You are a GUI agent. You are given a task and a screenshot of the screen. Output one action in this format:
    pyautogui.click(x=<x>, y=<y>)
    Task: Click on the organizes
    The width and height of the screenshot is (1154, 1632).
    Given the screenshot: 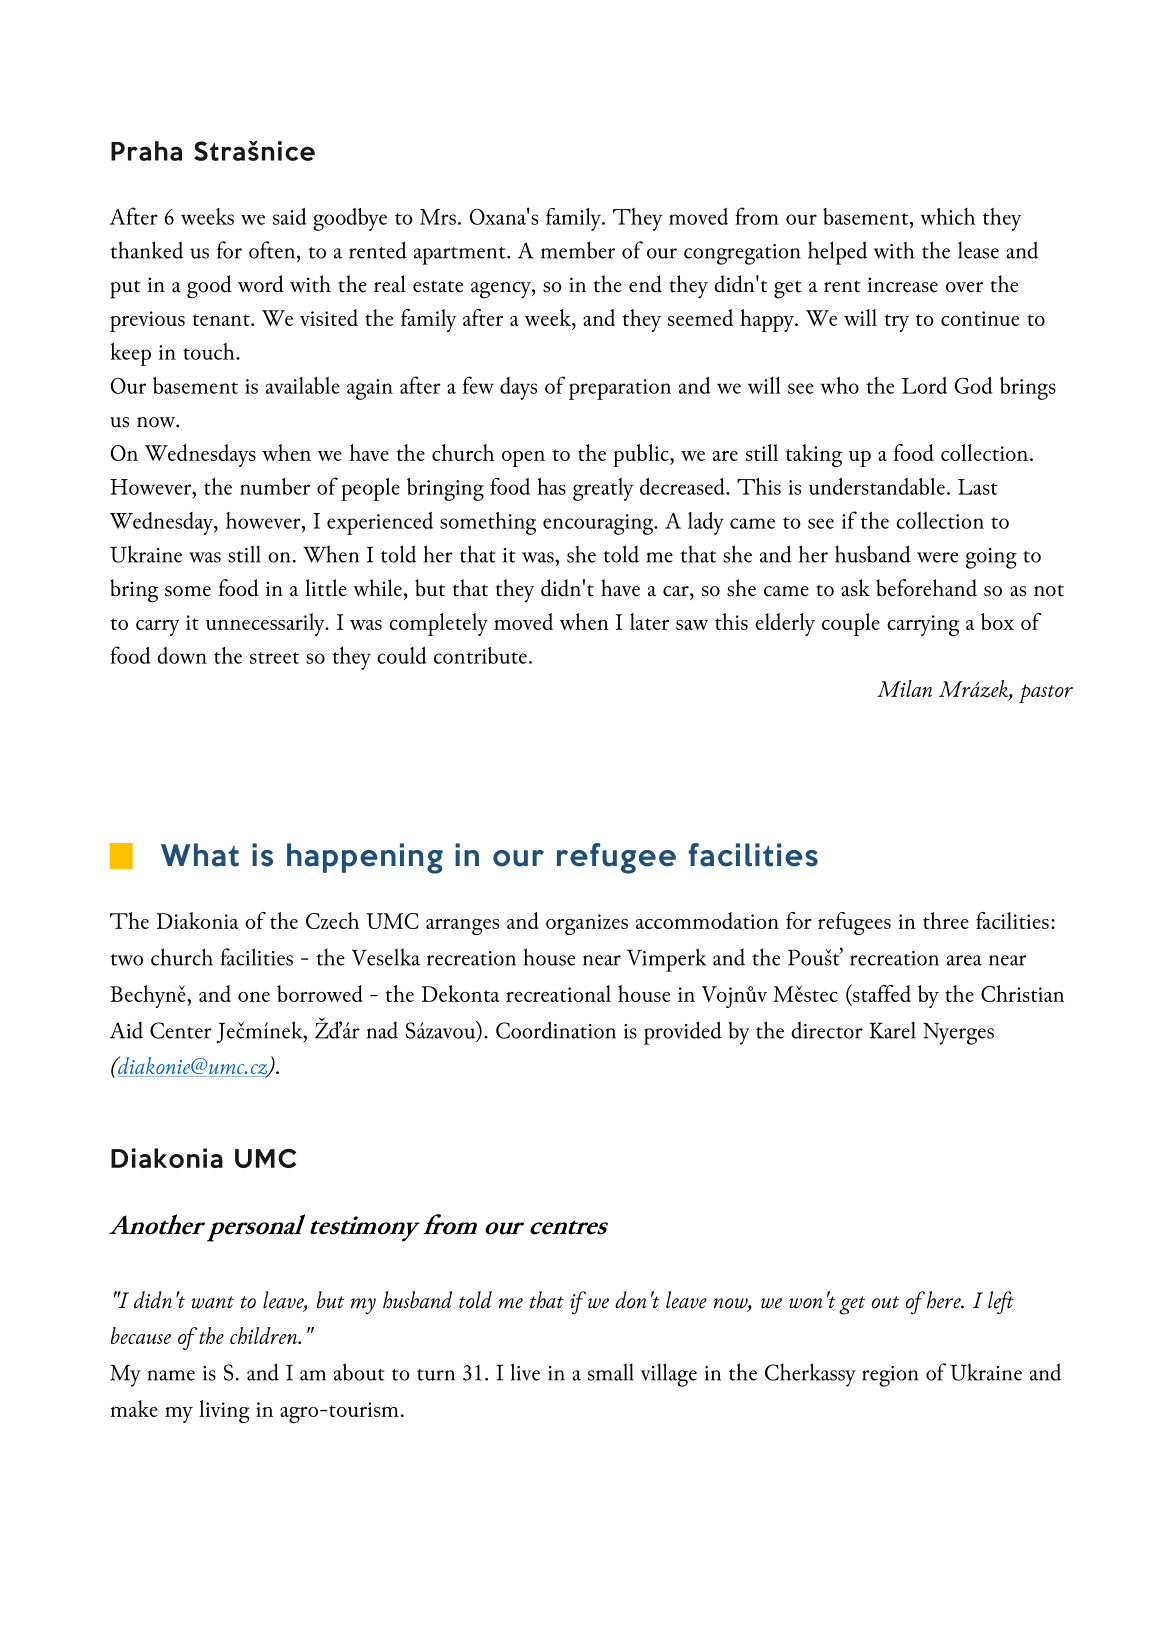 What is the action you would take?
    pyautogui.click(x=587, y=924)
